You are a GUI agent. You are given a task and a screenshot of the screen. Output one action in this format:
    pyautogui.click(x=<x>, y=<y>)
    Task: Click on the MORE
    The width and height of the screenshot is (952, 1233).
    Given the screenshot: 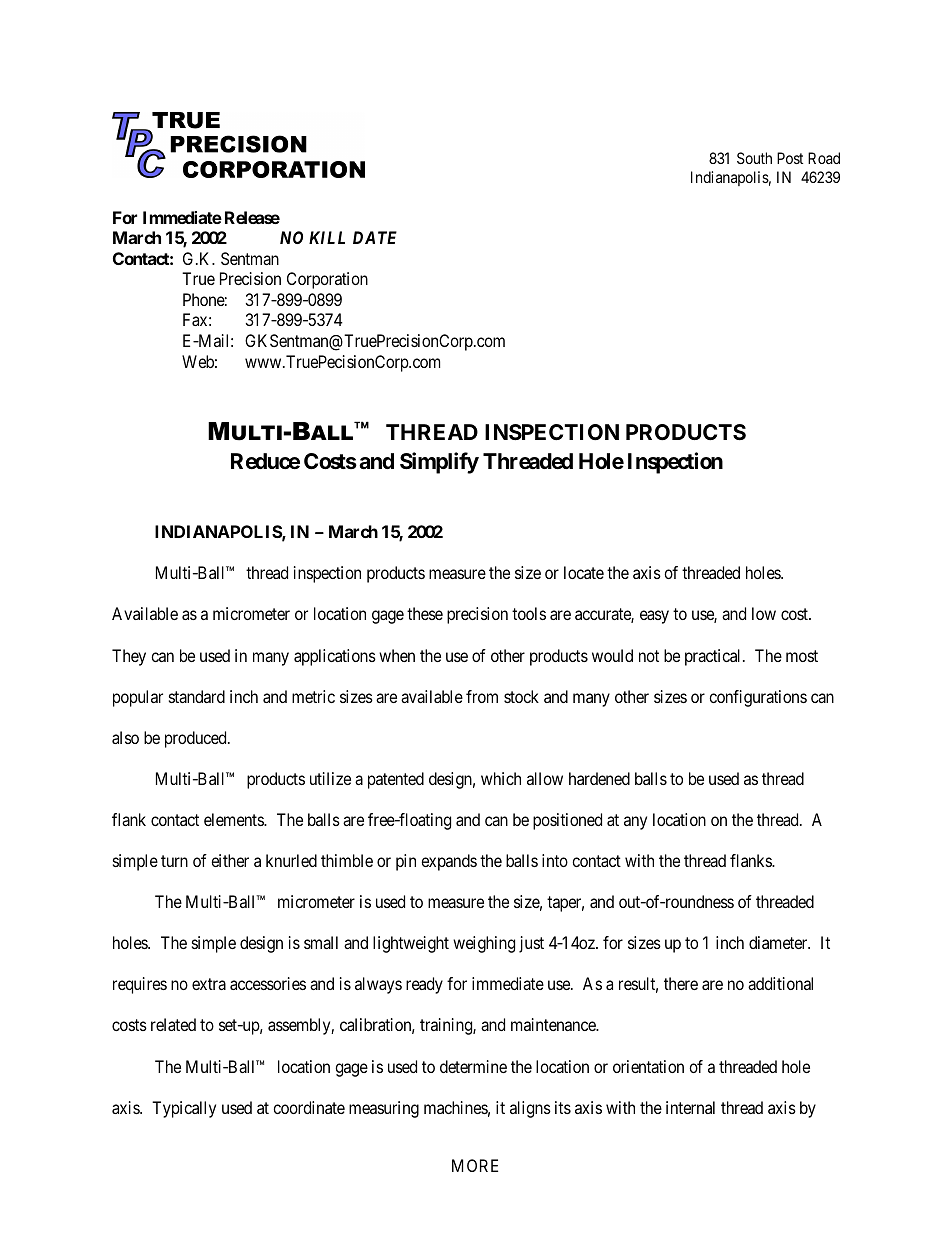 What is the action you would take?
    pyautogui.click(x=475, y=1165)
